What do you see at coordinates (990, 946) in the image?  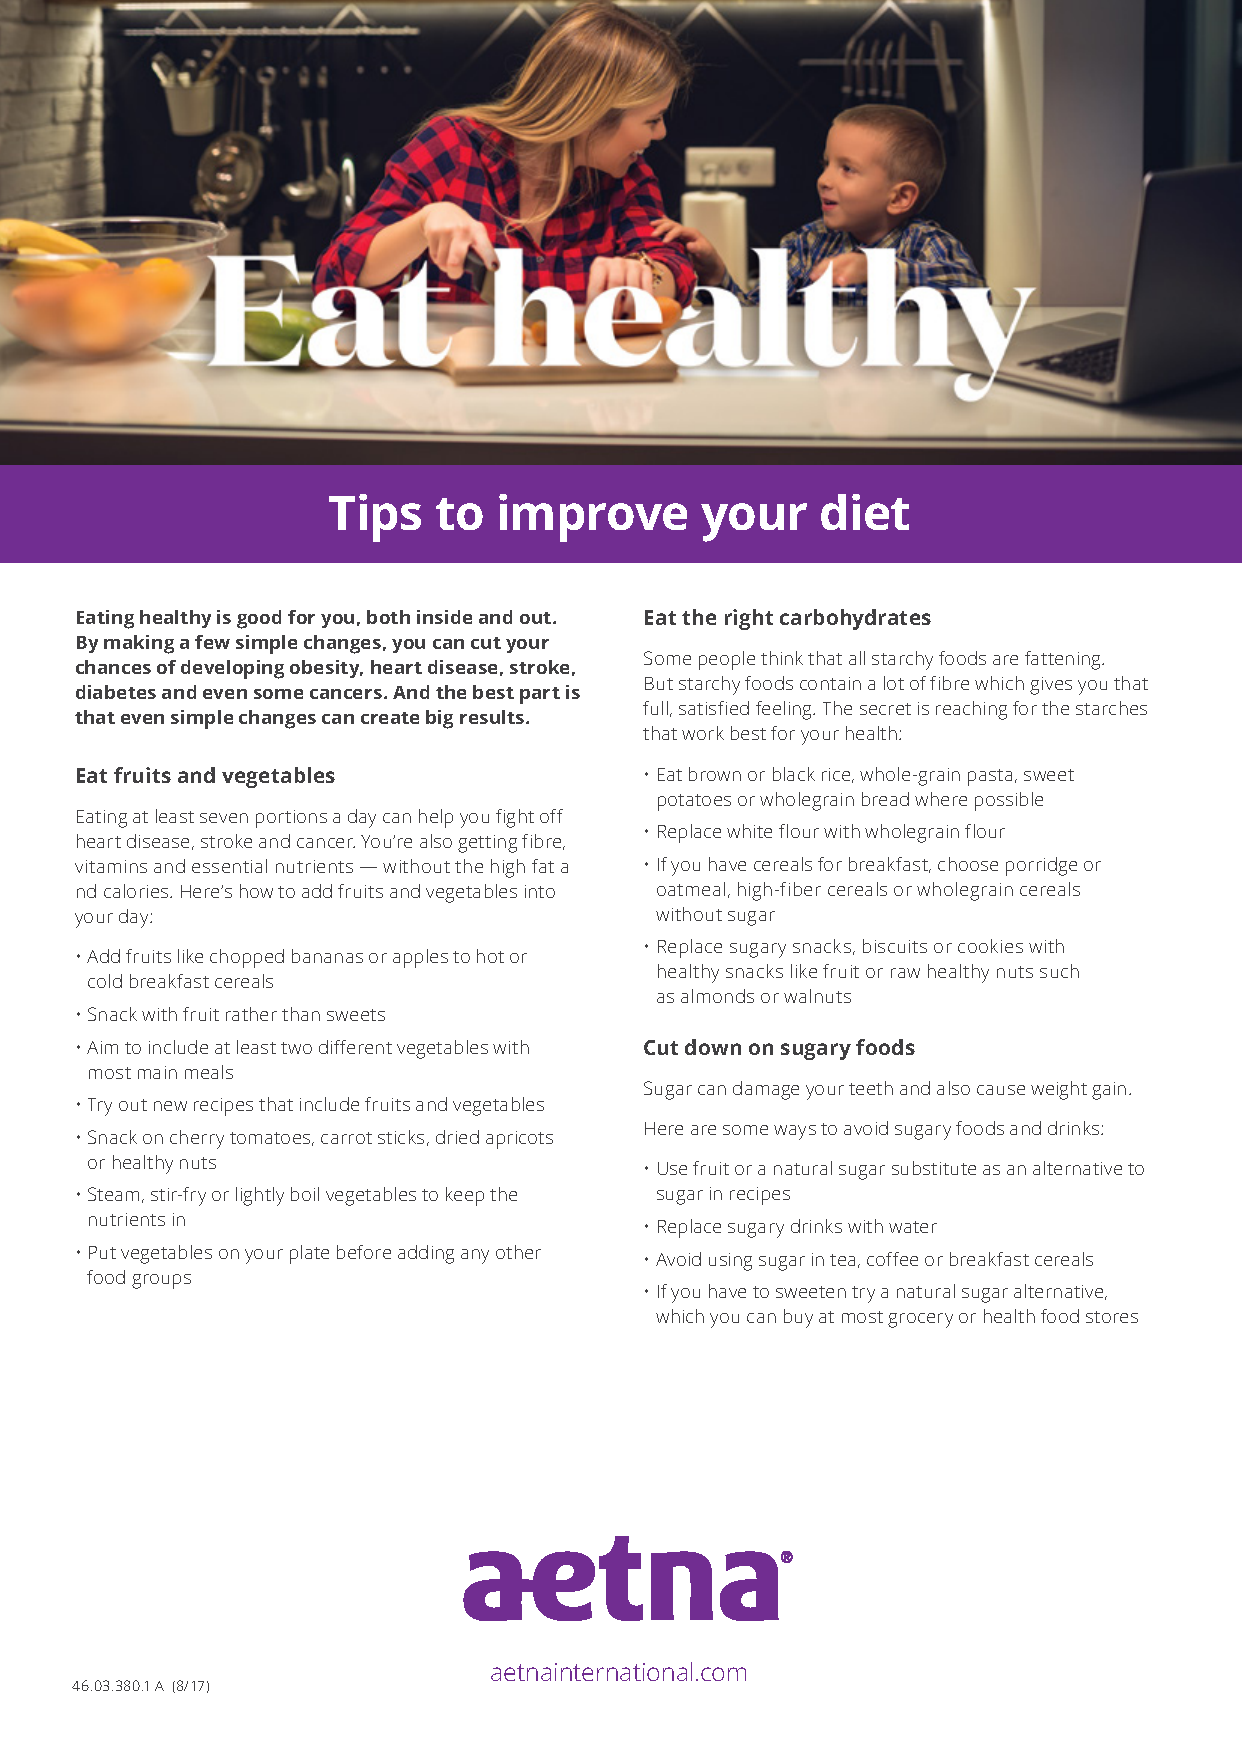 I see `cookies` at bounding box center [990, 946].
